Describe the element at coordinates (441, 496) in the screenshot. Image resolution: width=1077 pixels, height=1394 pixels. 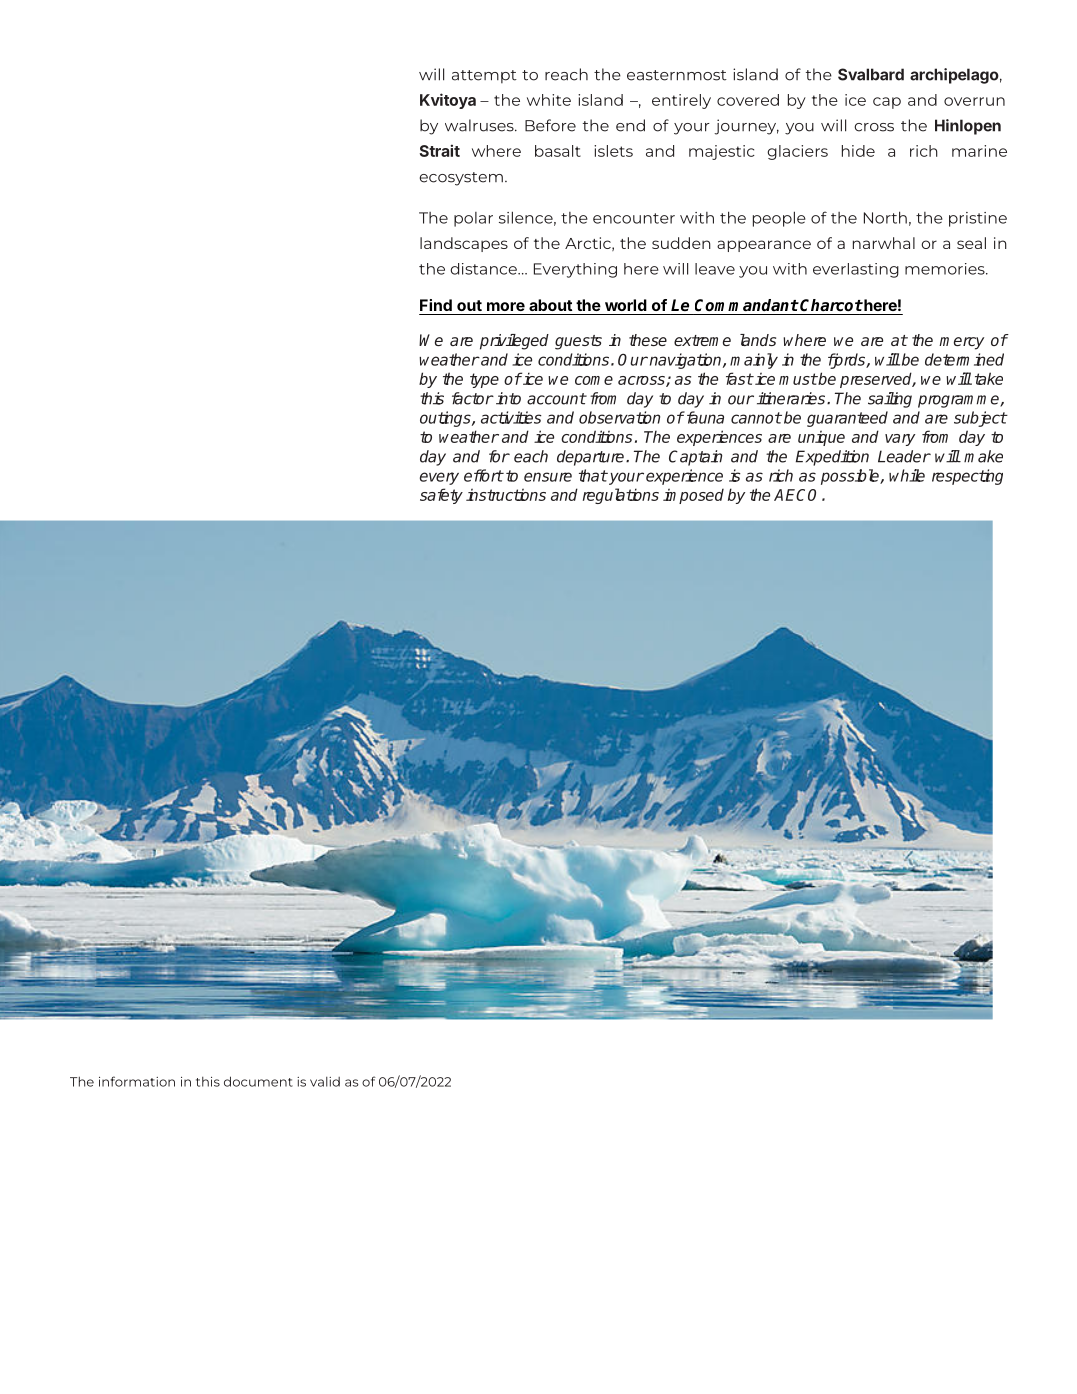
I see `safety` at that location.
